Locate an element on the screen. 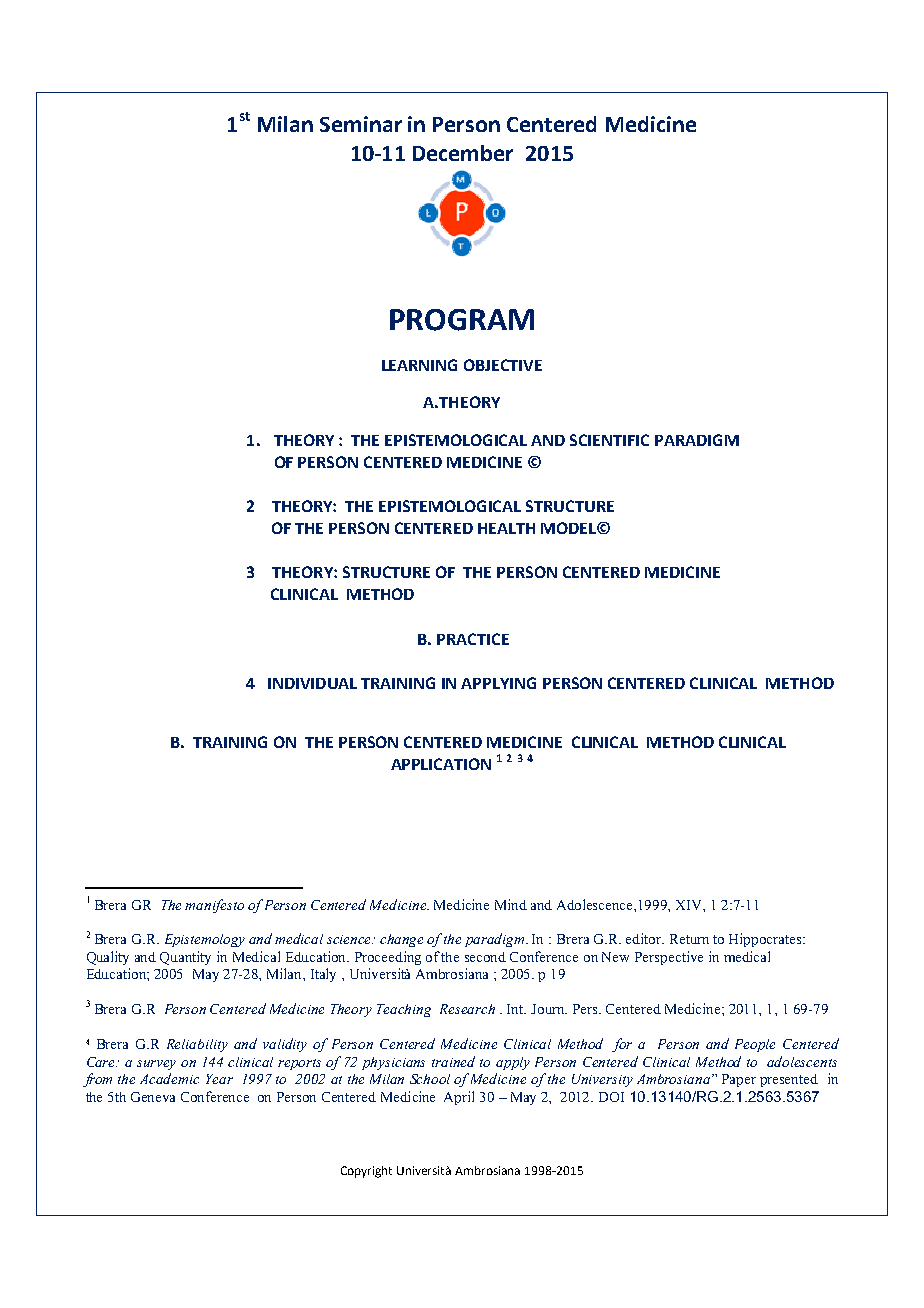 This screenshot has width=924, height=1308. PROGRAM is located at coordinates (462, 320).
